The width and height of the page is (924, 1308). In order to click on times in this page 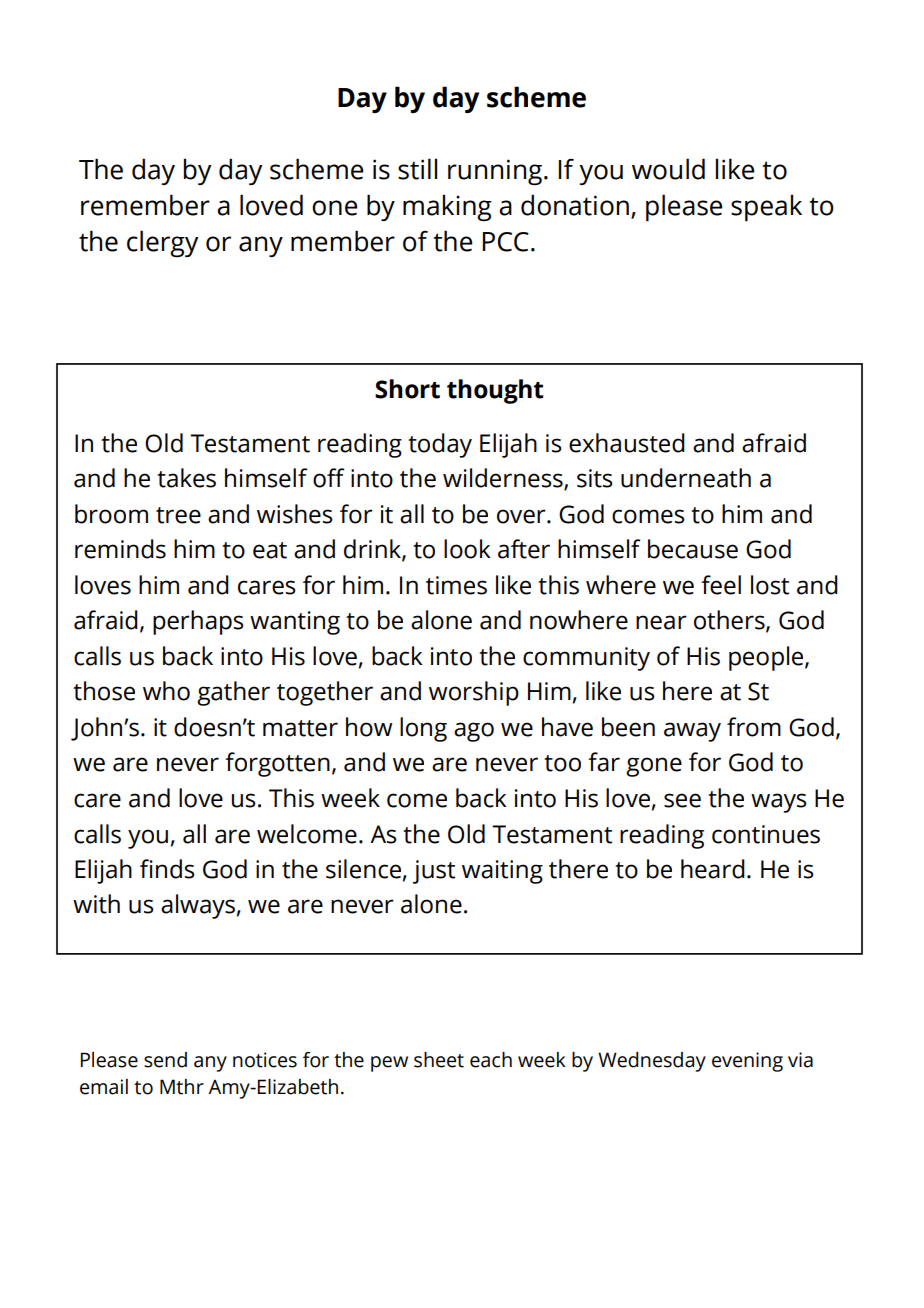, I will do `click(456, 585)`.
